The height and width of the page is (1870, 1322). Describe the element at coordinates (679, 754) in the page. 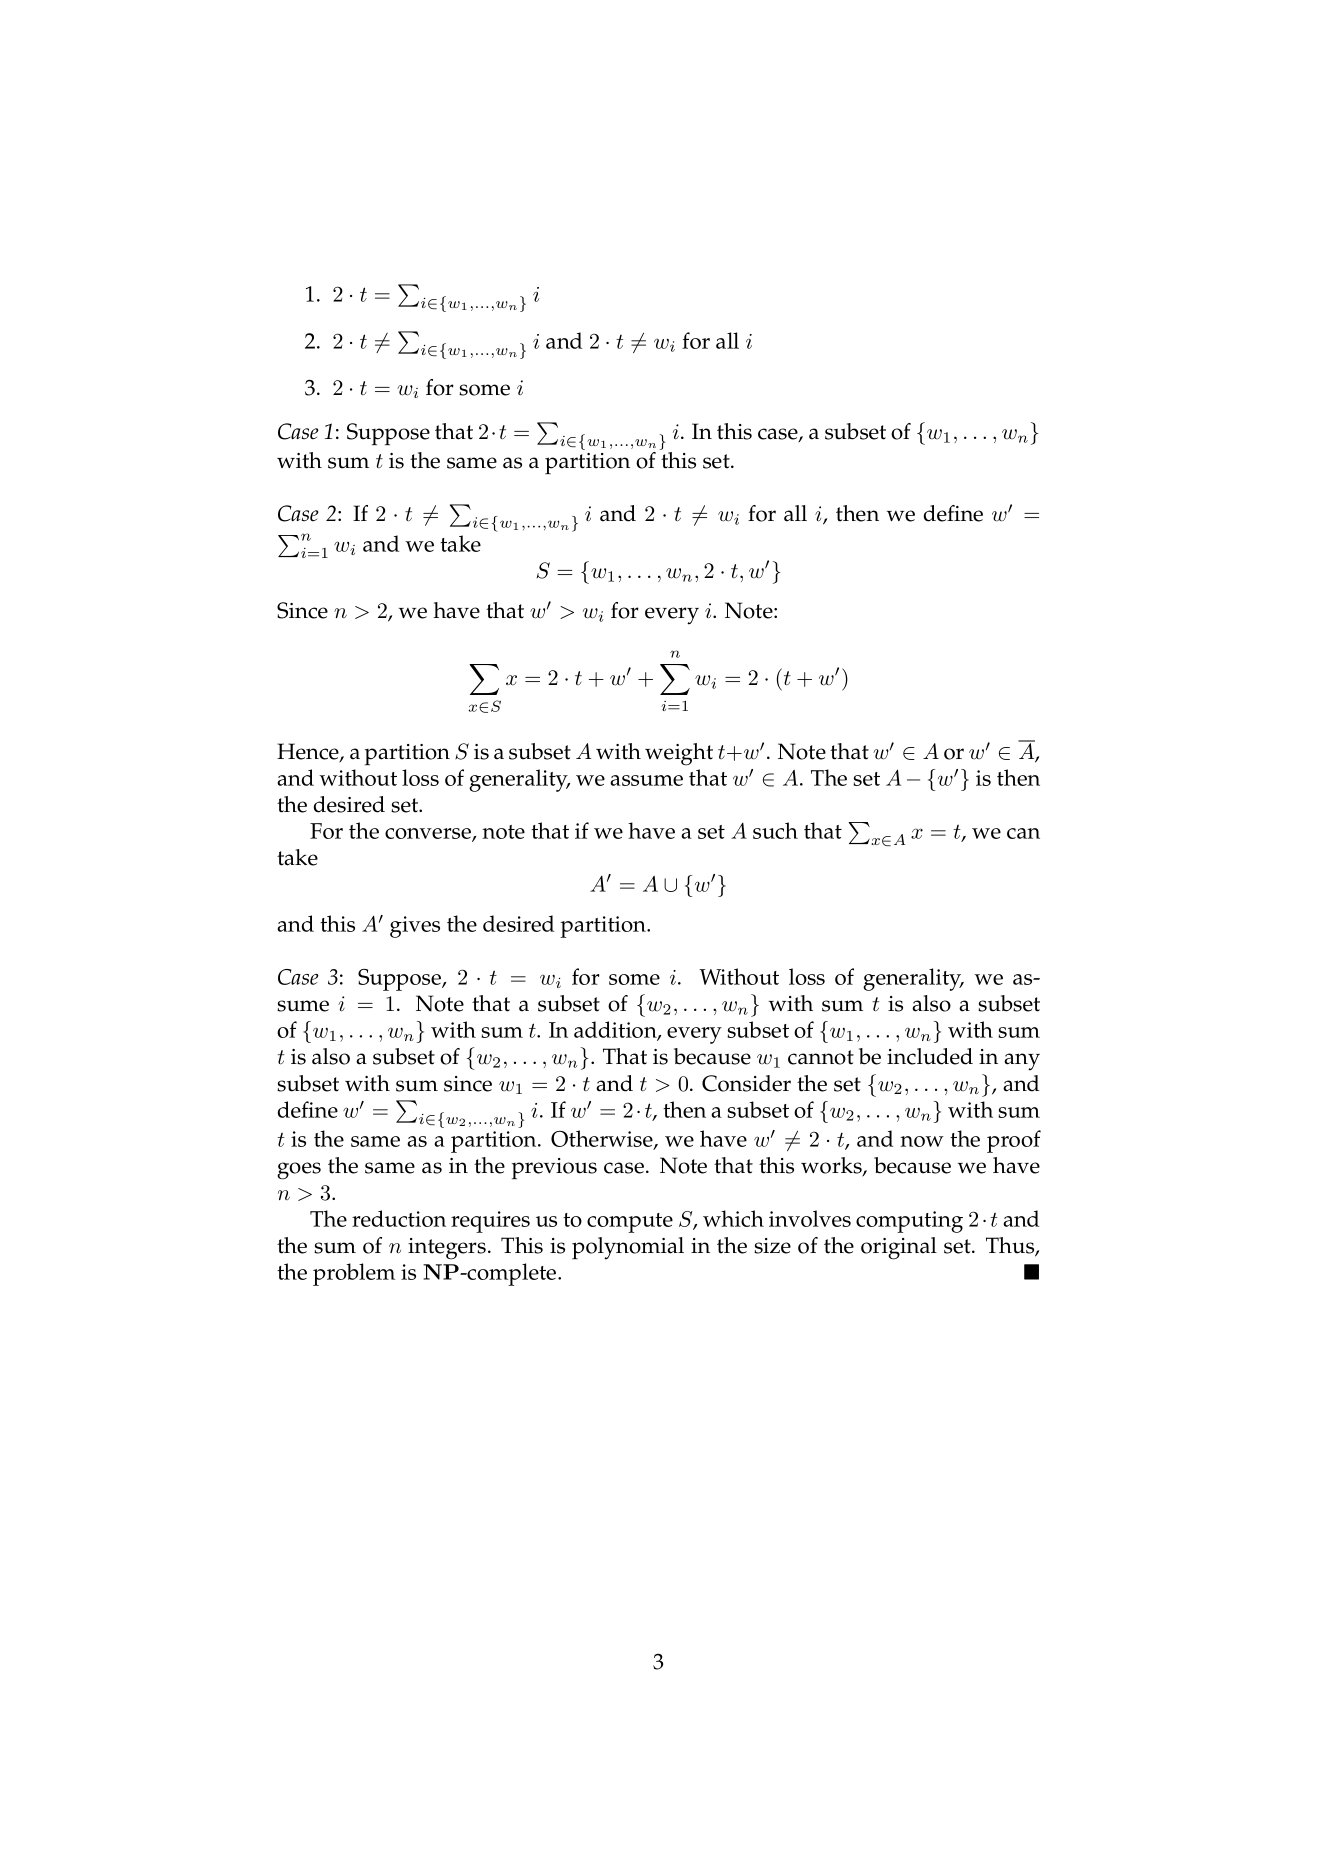

I see `weight` at that location.
